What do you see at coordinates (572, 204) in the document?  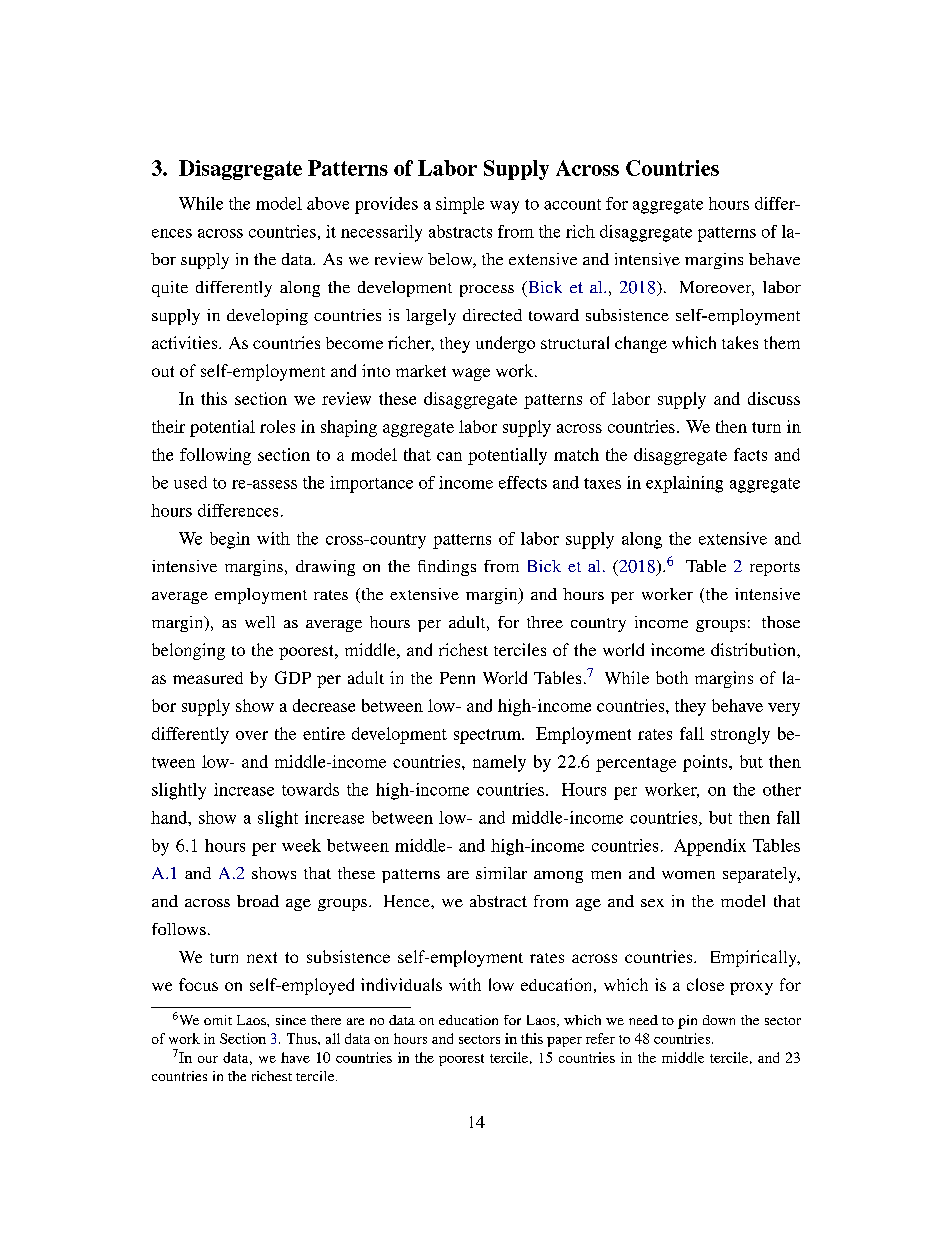 I see `account` at bounding box center [572, 204].
